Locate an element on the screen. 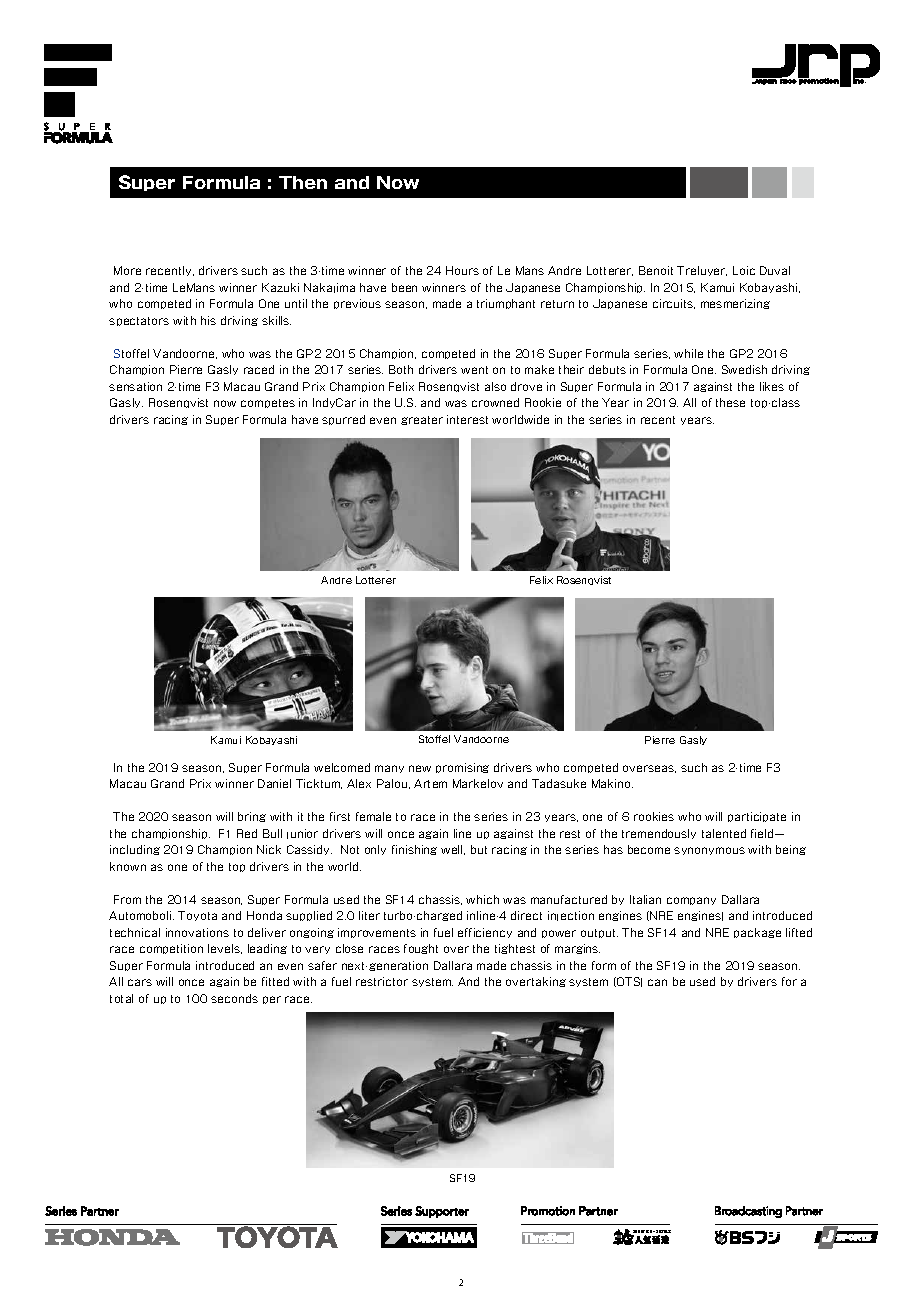 The width and height of the screenshot is (924, 1308). these is located at coordinates (730, 402).
